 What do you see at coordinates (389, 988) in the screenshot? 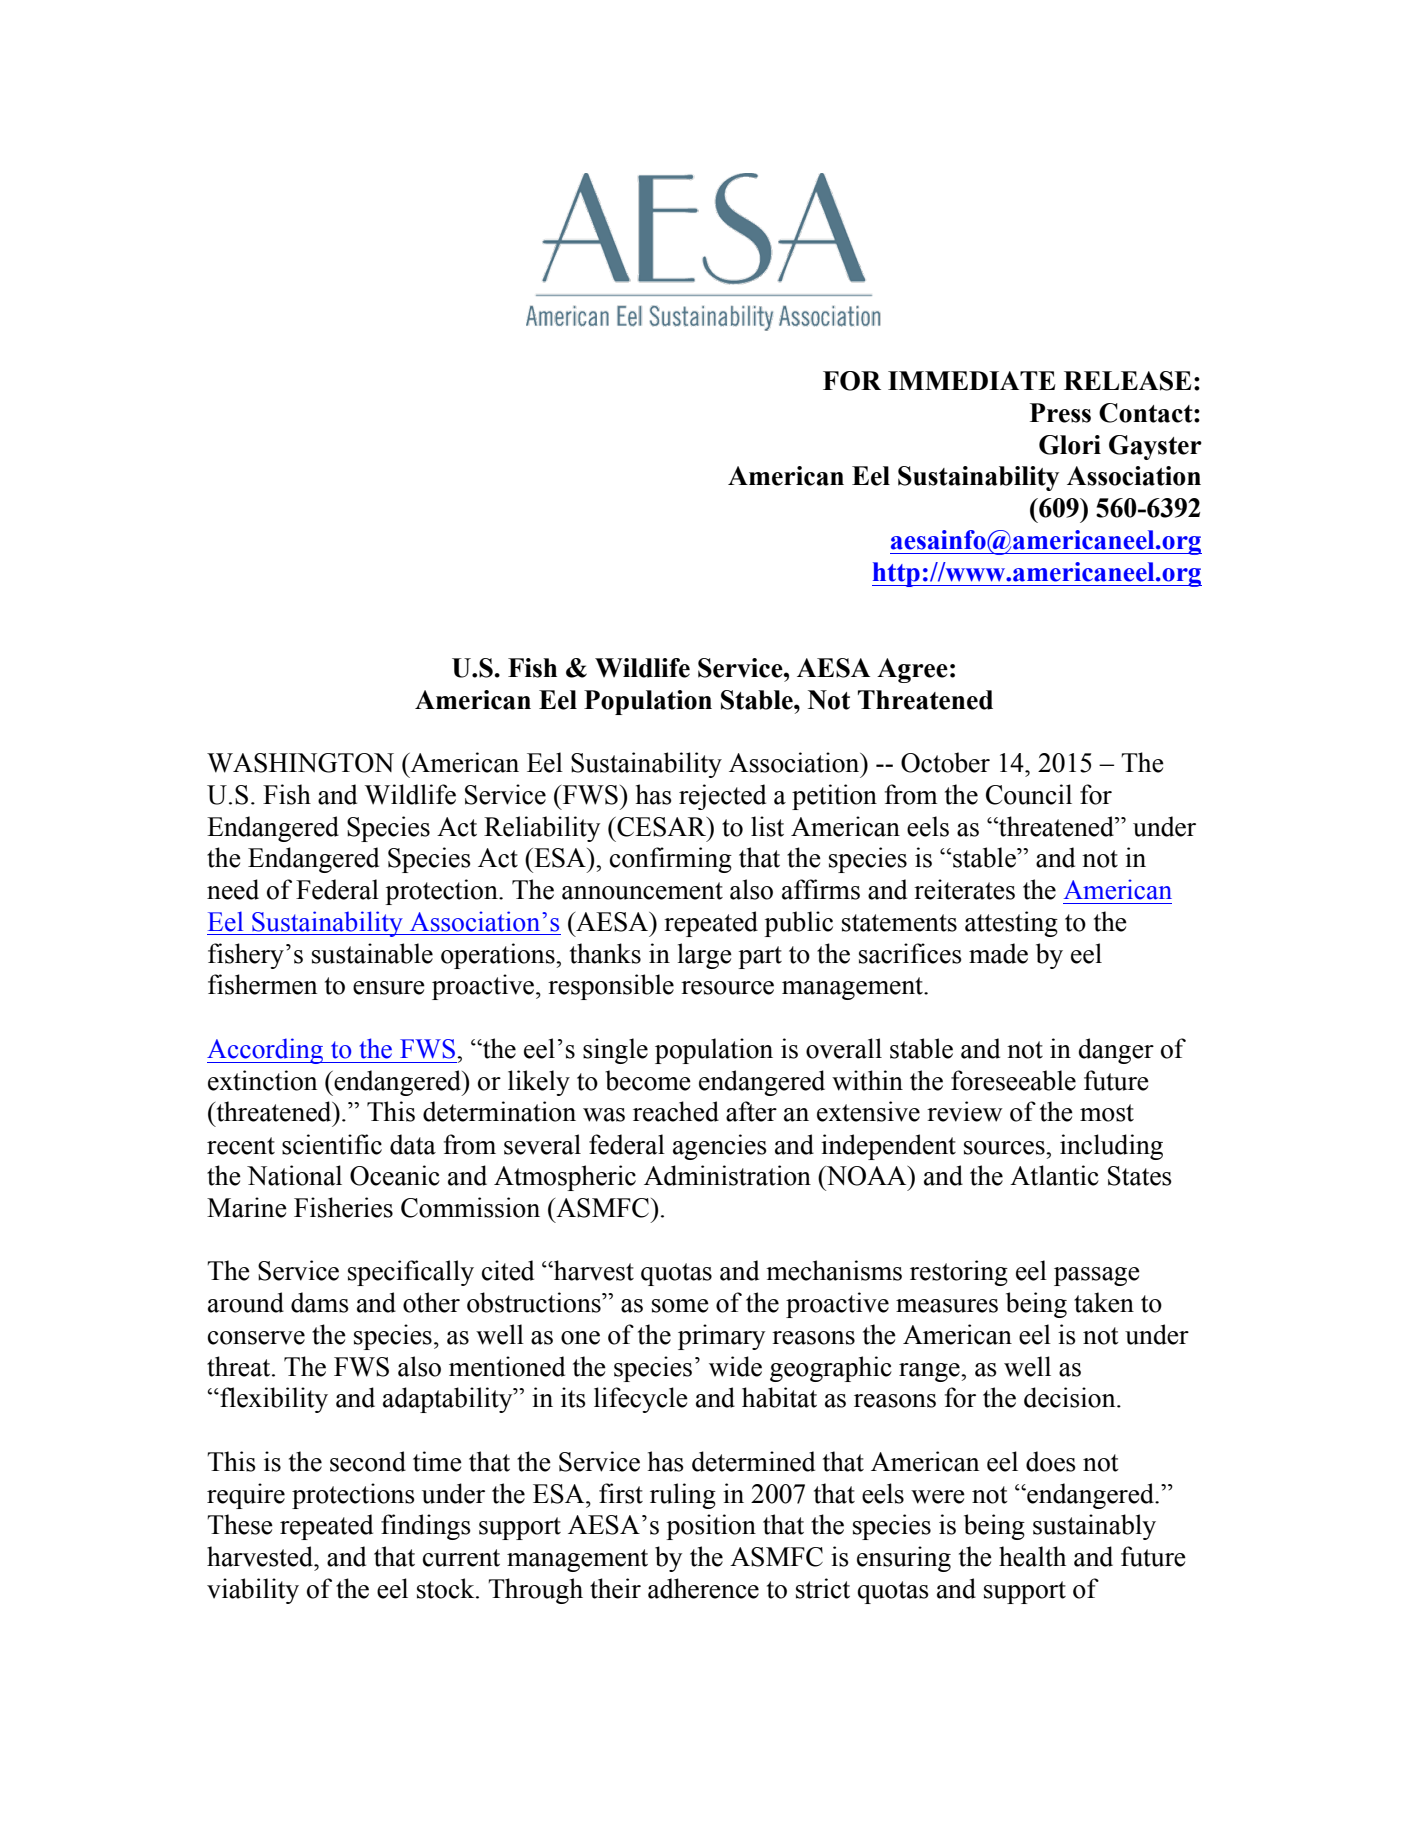
I see `ensure` at bounding box center [389, 988].
